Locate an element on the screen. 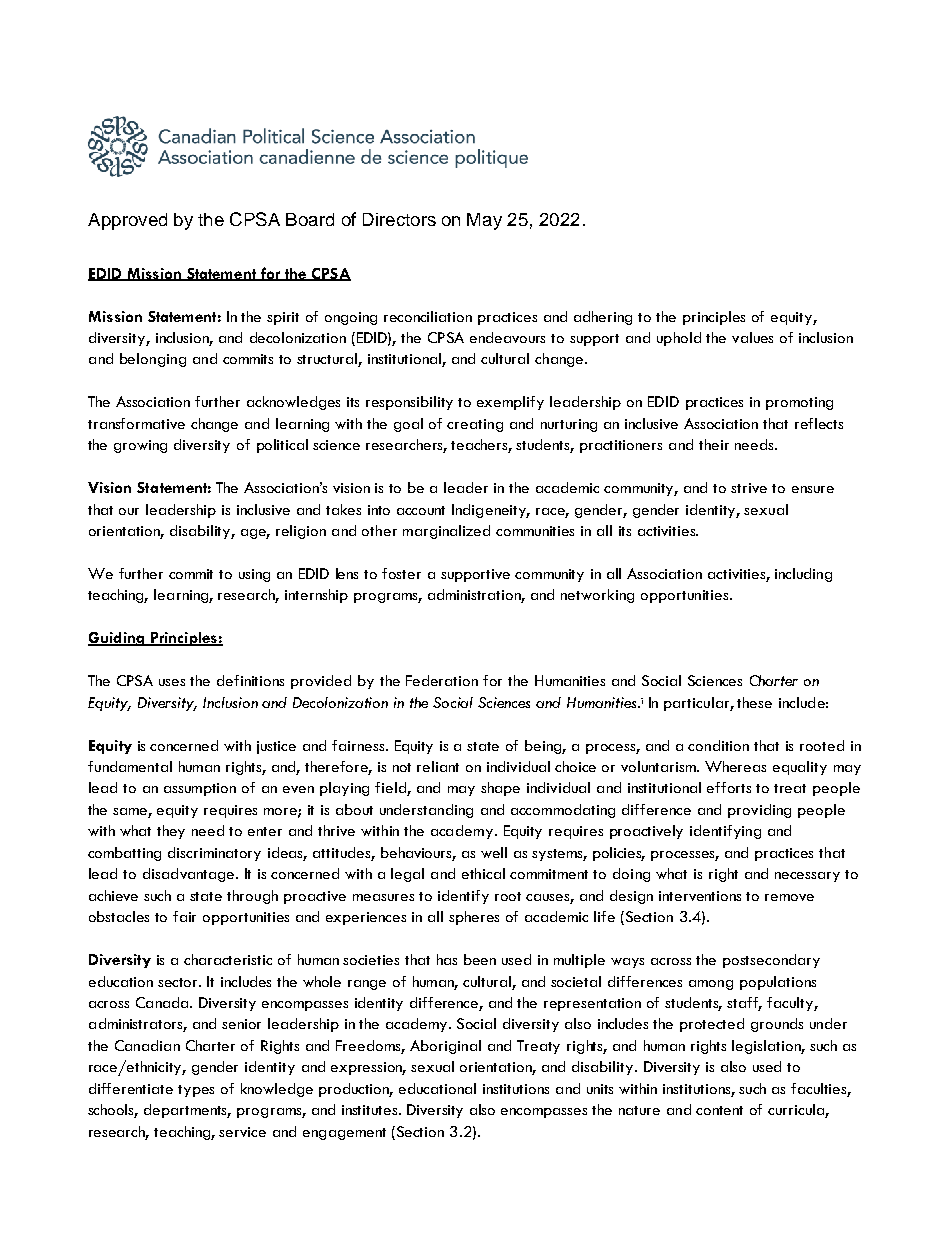 Image resolution: width=952 pixels, height=1233 pixels. Directors is located at coordinates (399, 219).
